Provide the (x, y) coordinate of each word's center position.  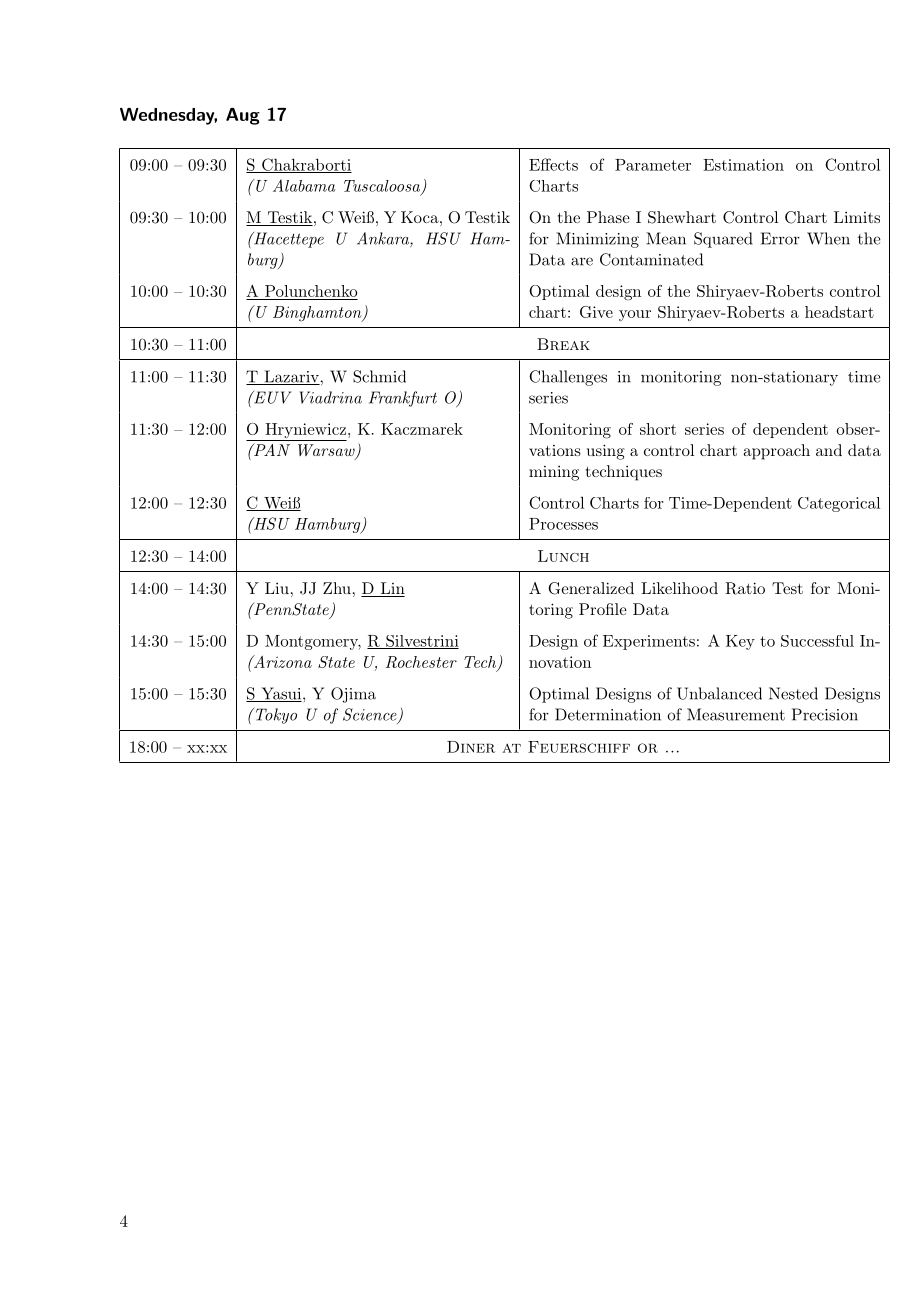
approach (776, 452)
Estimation (743, 165)
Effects (553, 164)
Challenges (568, 378)
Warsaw (327, 451)
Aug (243, 116)
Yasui (281, 694)
